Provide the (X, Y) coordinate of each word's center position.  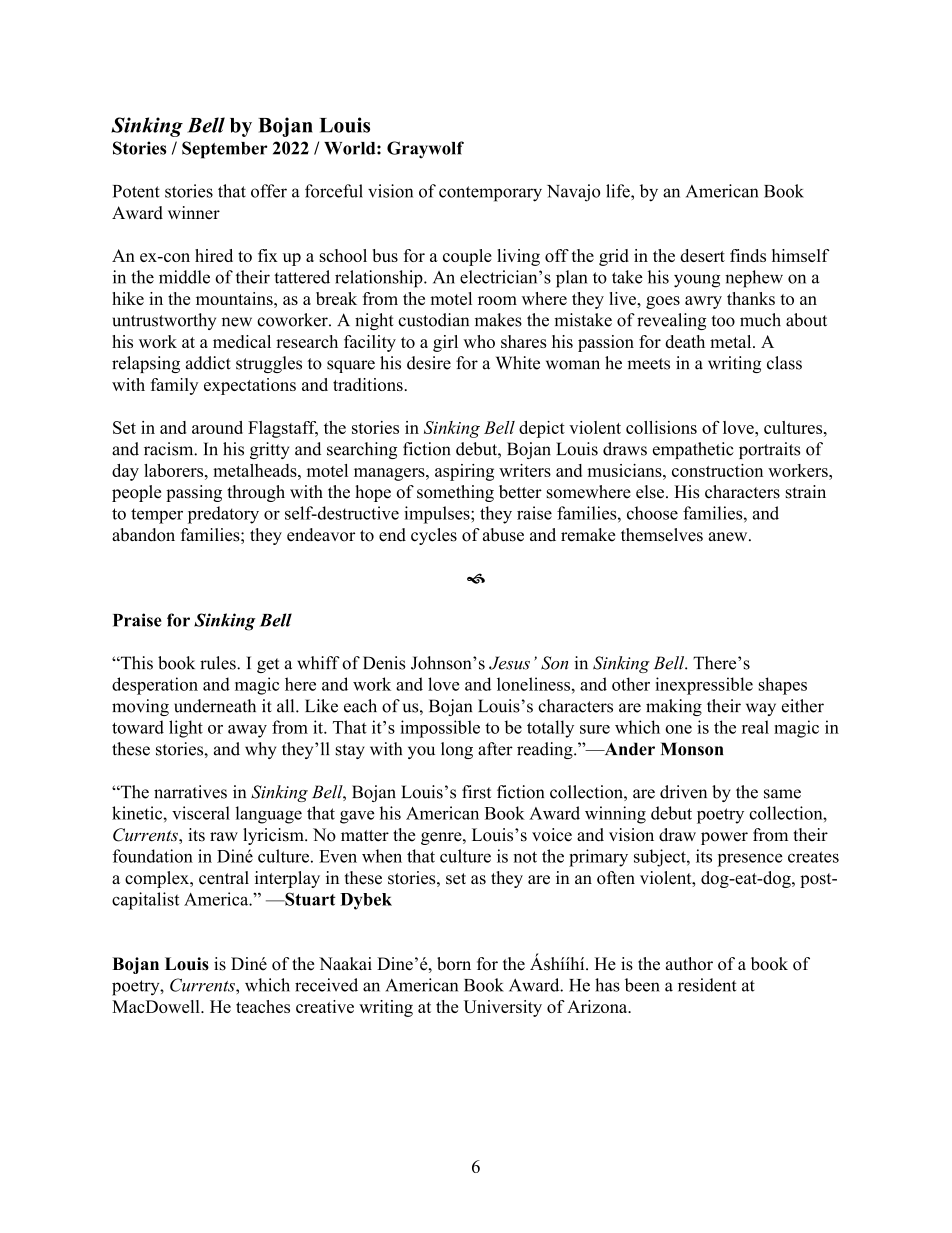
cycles (434, 536)
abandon (143, 535)
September (225, 150)
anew (729, 537)
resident (707, 985)
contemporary (490, 194)
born (454, 964)
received (326, 985)
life (619, 191)
